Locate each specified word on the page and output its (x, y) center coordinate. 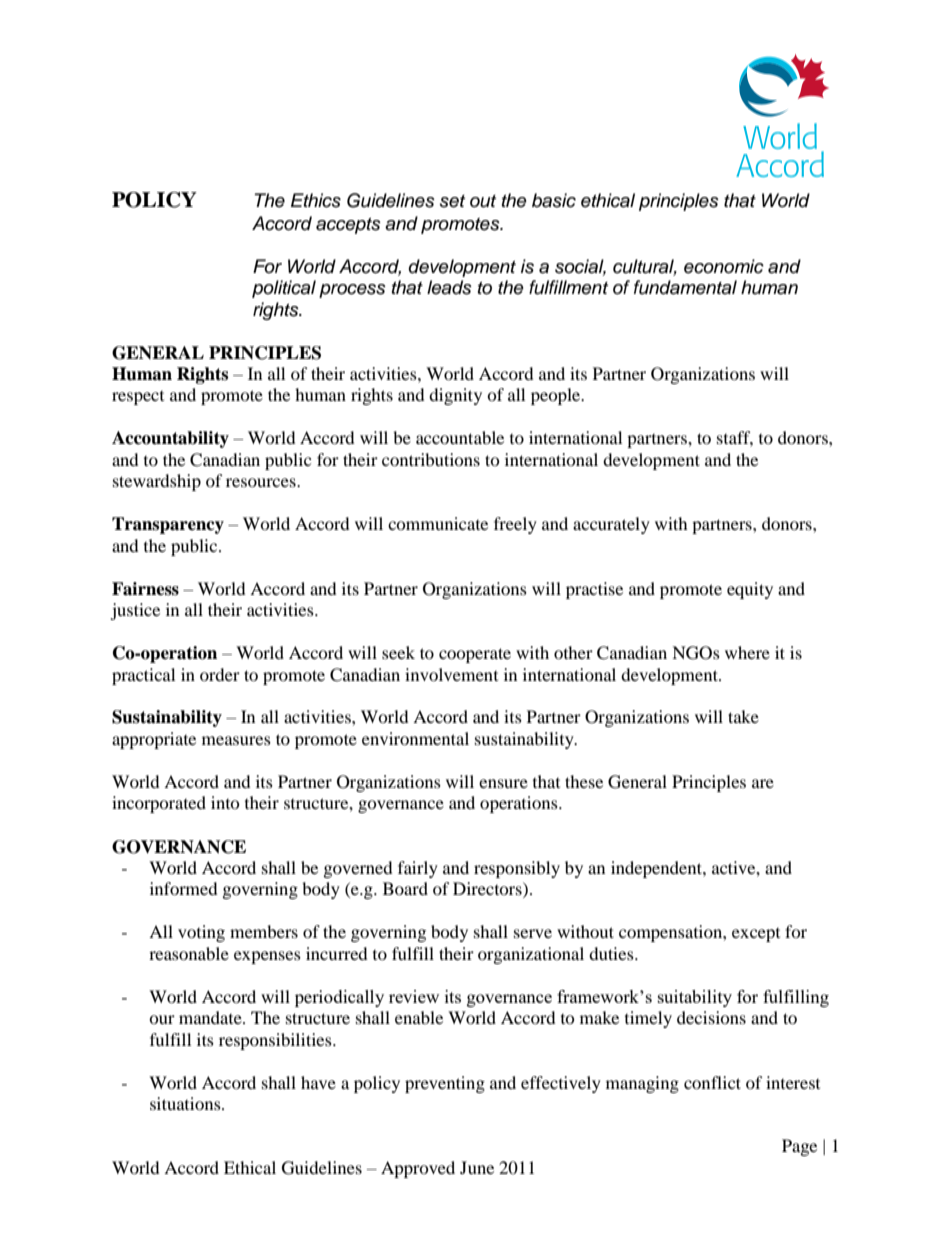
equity (750, 590)
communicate (438, 523)
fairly (418, 869)
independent (657, 869)
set (452, 201)
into (225, 802)
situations (186, 1103)
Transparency (168, 525)
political (284, 289)
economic (724, 266)
